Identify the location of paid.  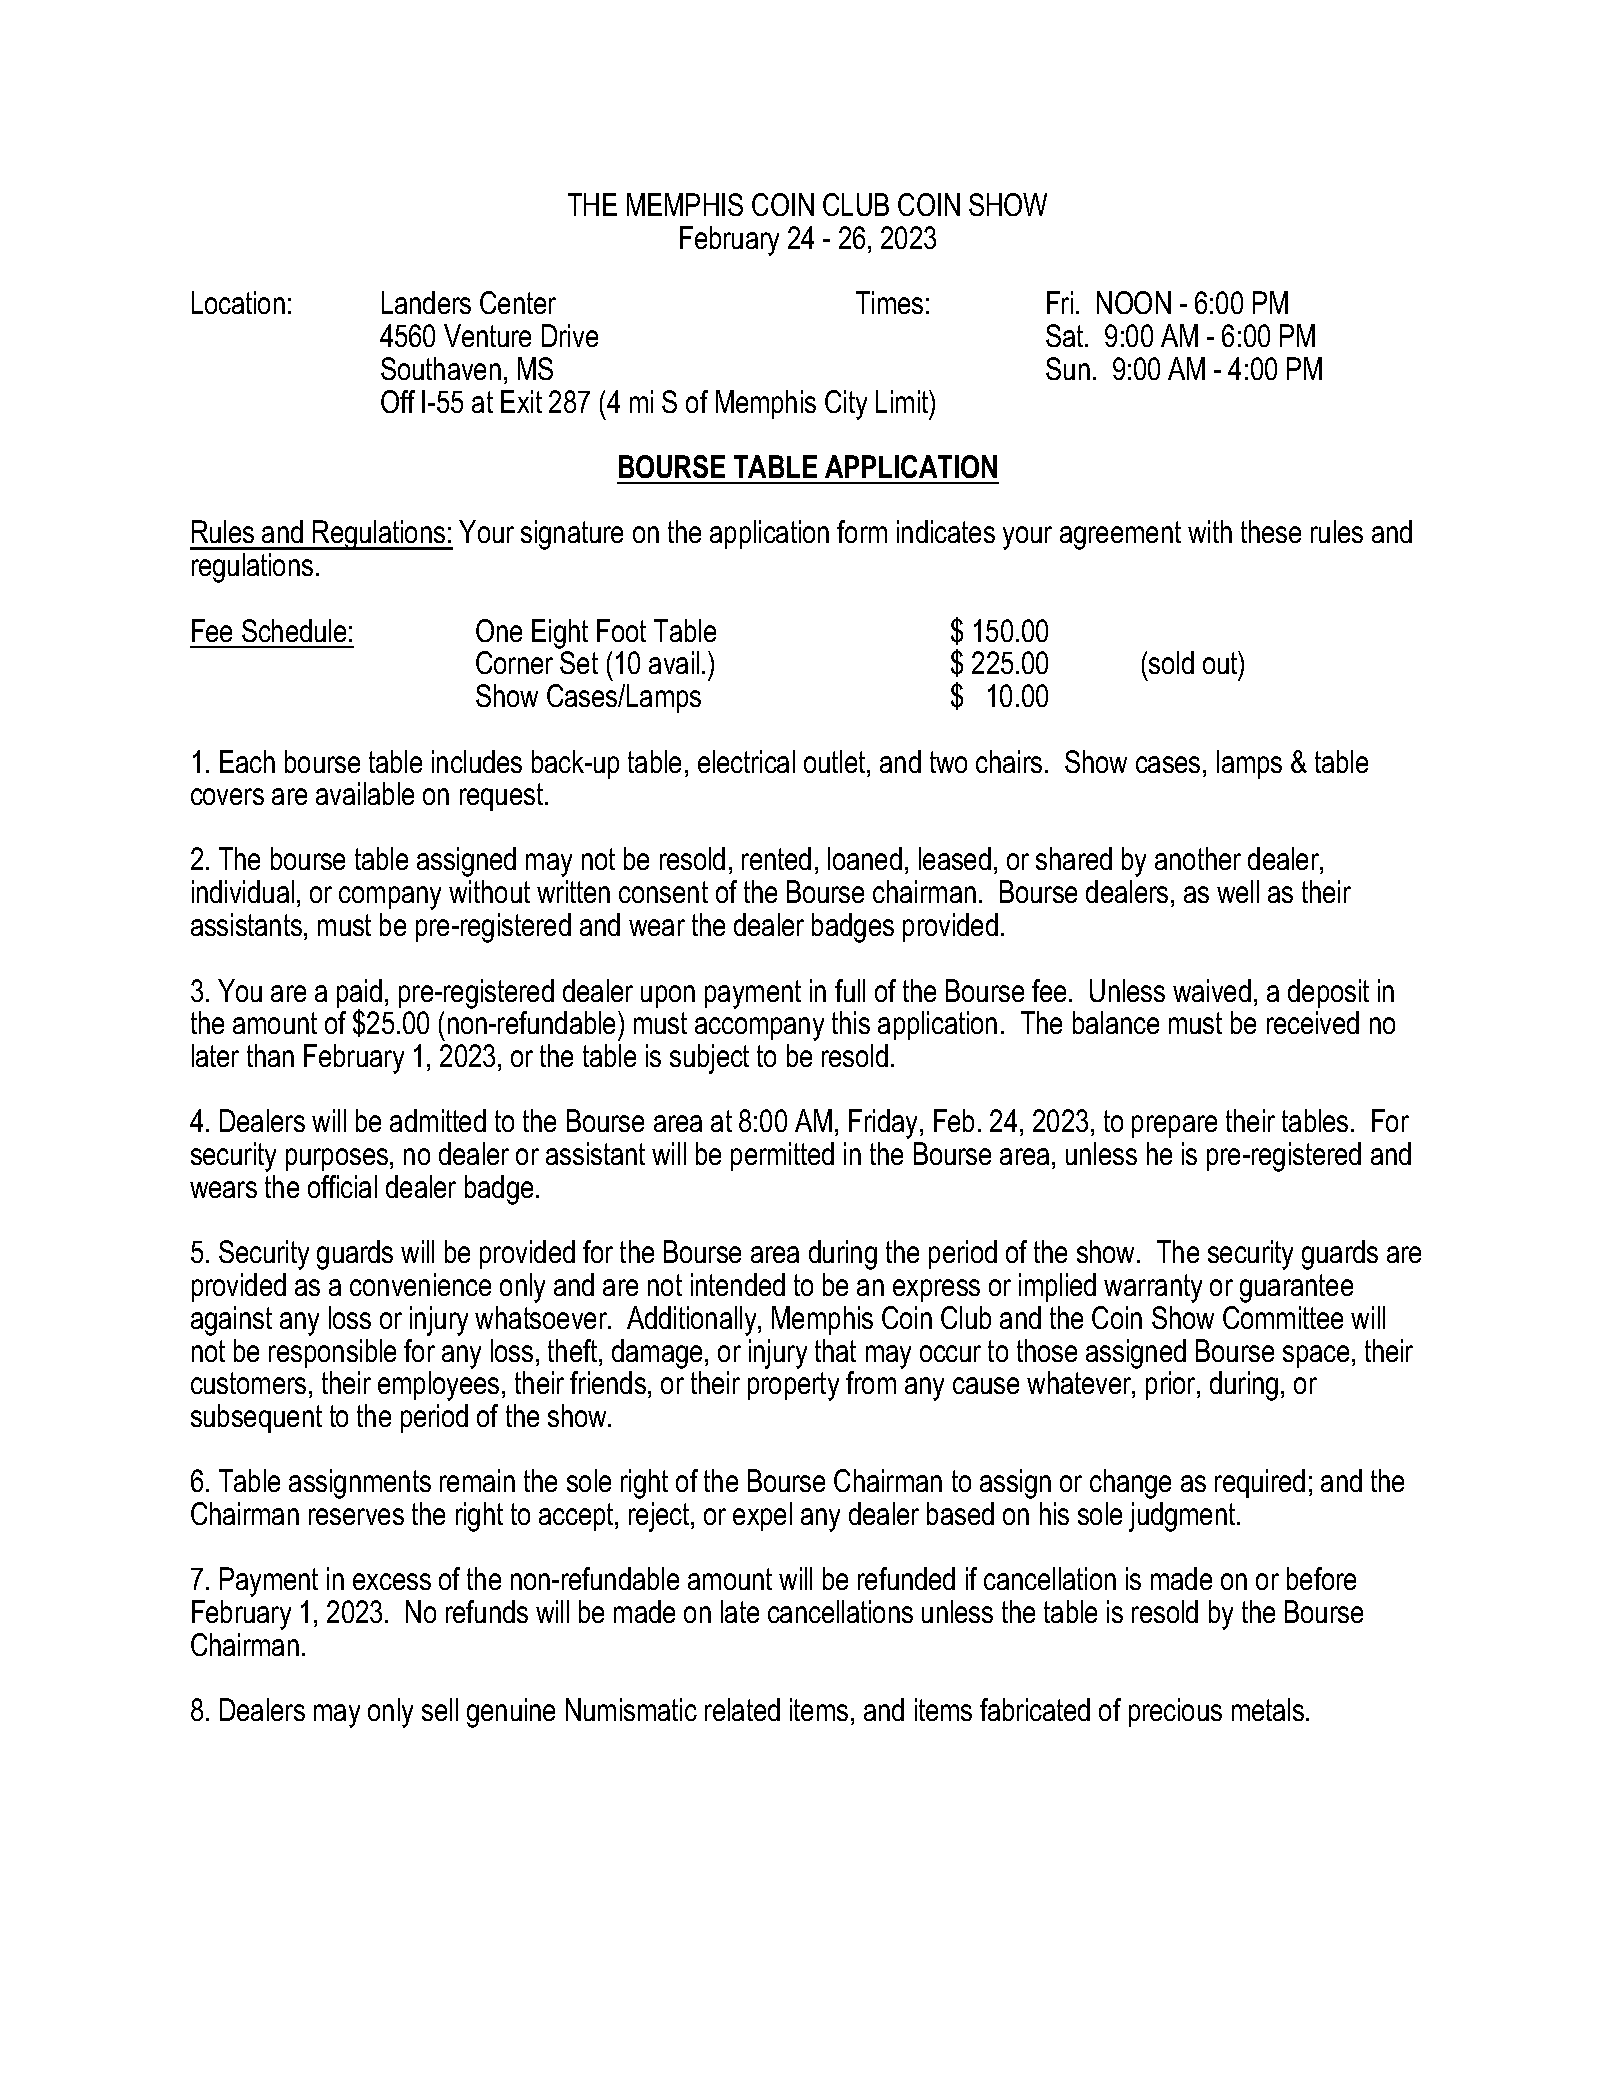
(359, 995).
